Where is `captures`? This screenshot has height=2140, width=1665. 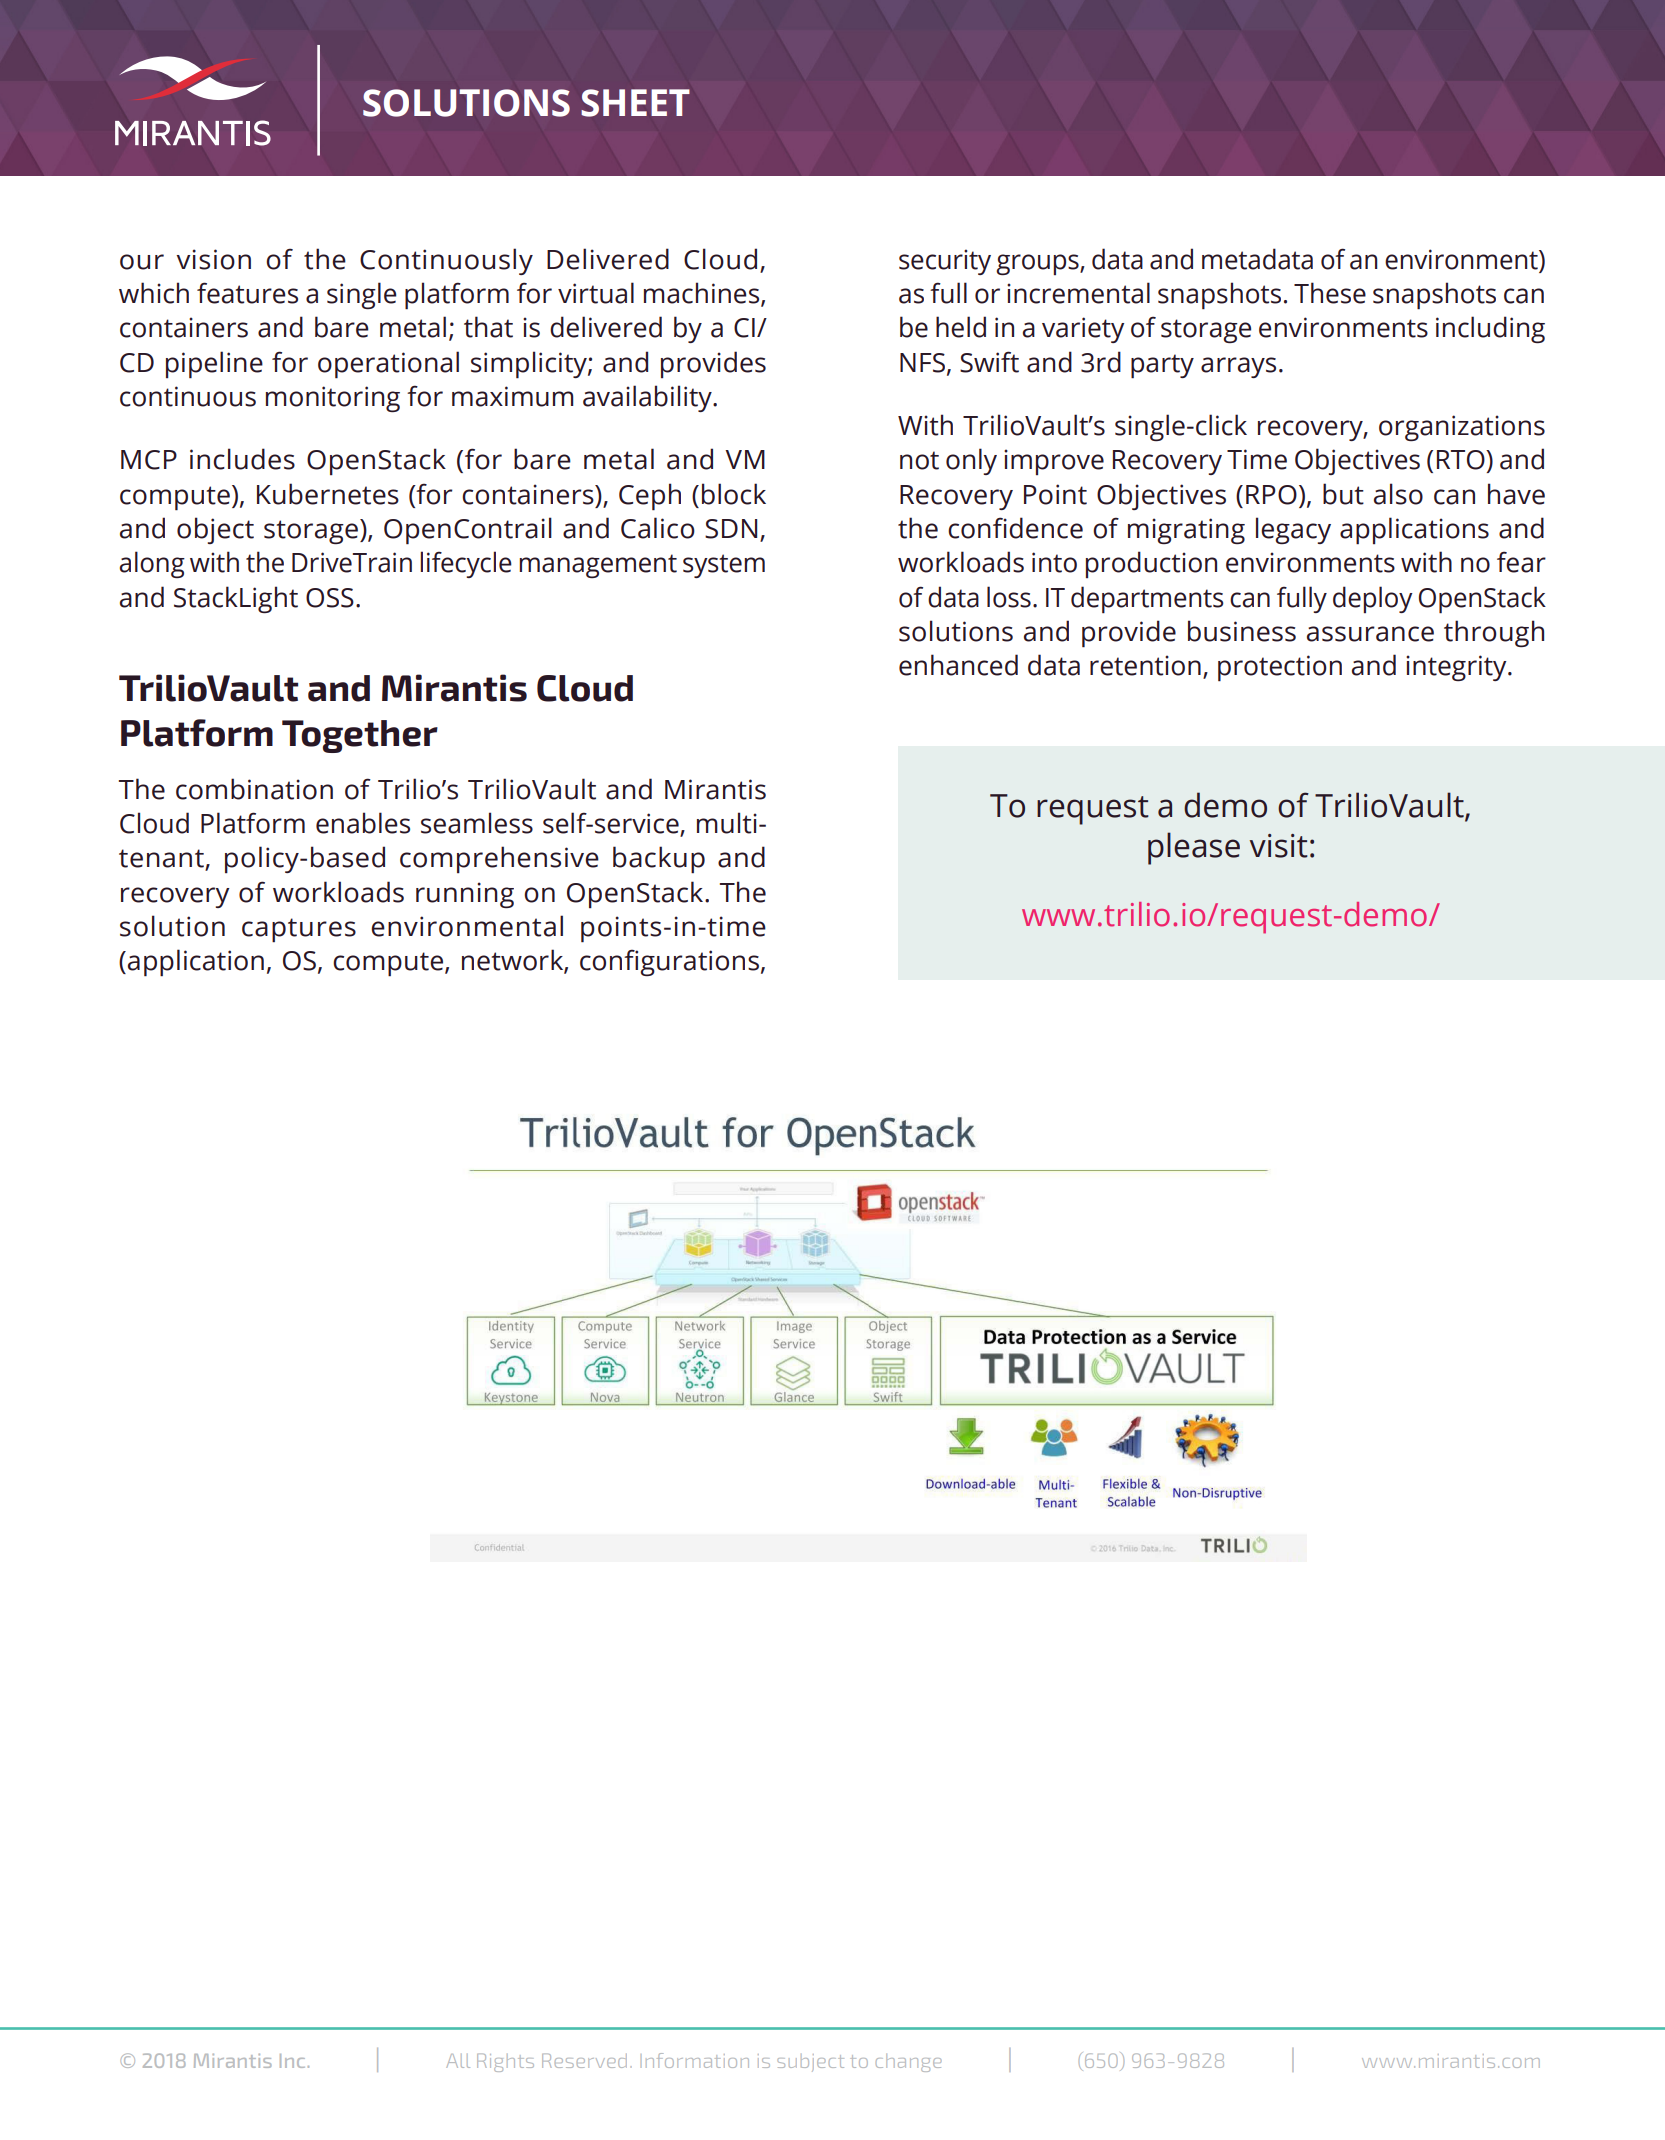
captures is located at coordinates (299, 930).
